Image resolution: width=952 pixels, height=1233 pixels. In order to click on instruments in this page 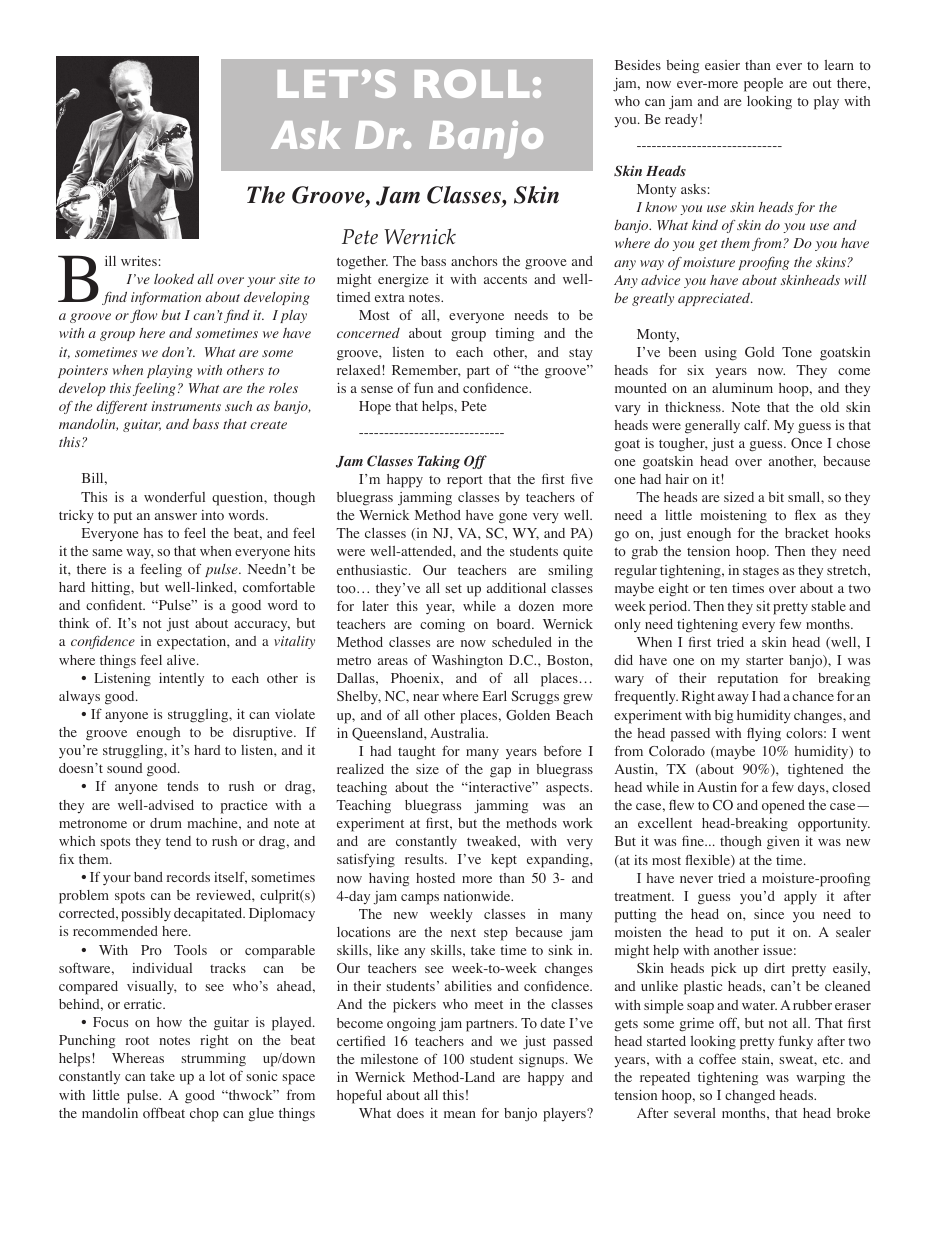, I will do `click(186, 406)`.
